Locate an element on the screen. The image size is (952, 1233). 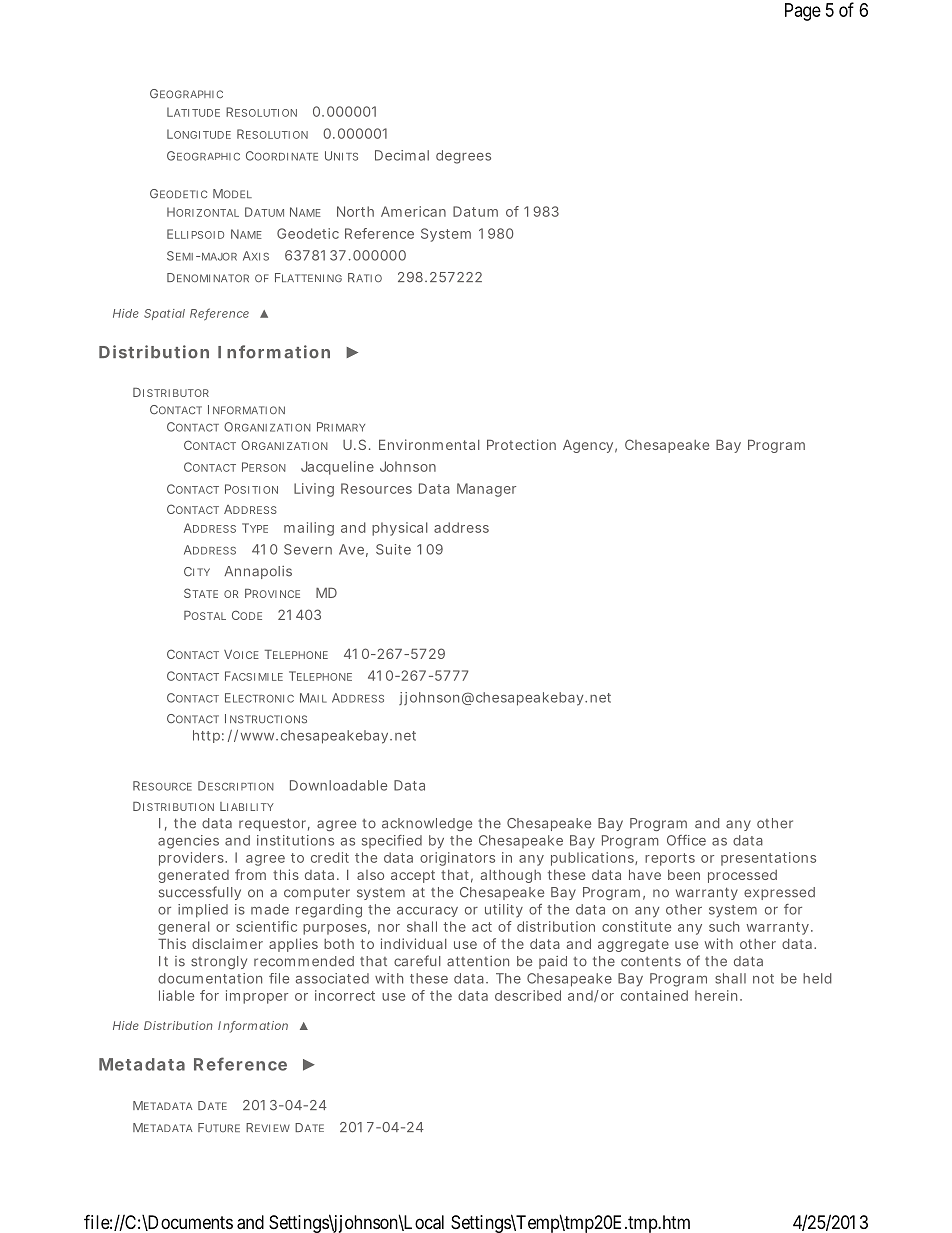
Suite is located at coordinates (393, 549).
